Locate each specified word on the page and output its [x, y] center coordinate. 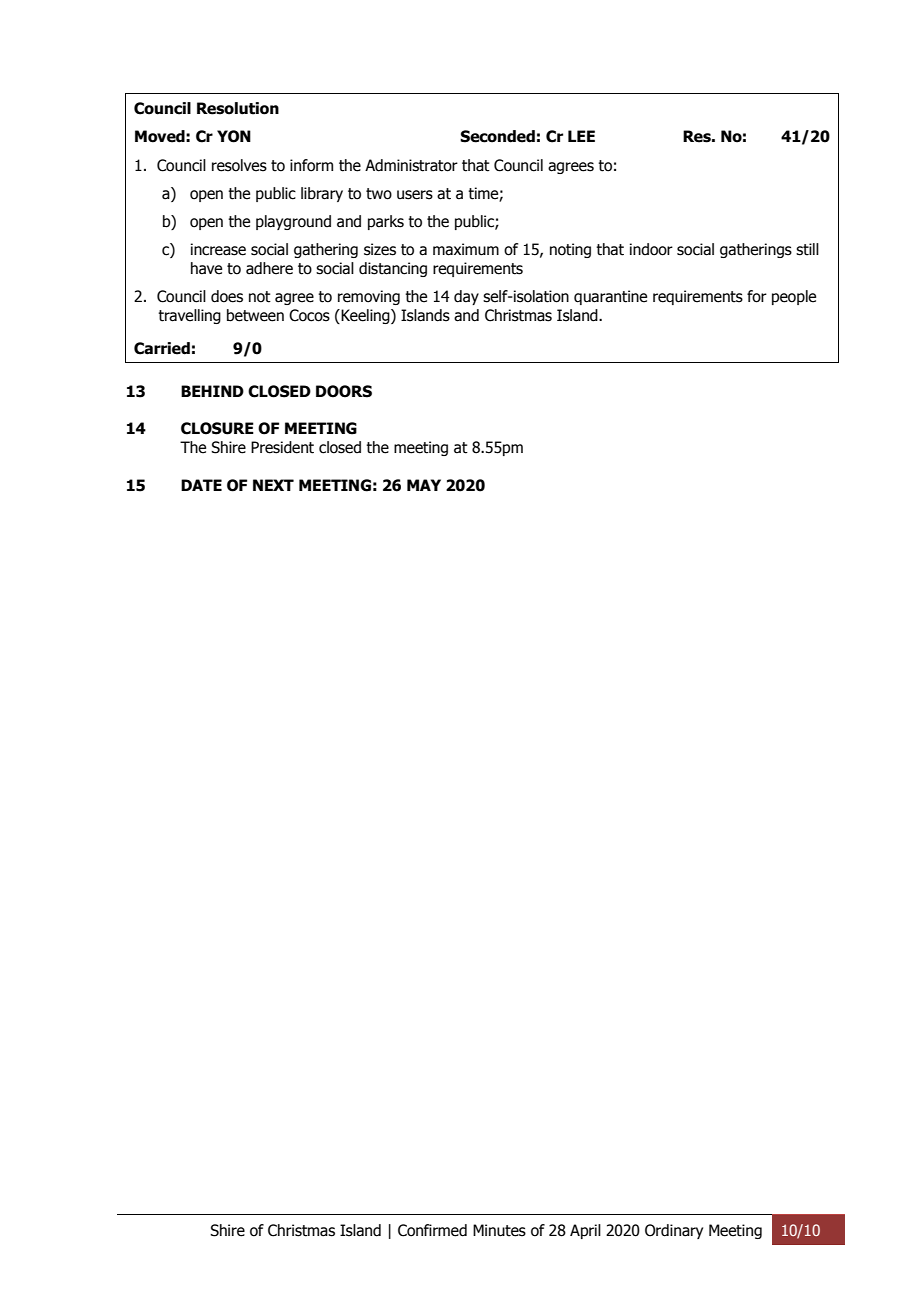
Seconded [497, 136]
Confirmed [432, 1230]
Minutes [499, 1230]
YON [234, 136]
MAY [424, 485]
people [794, 297]
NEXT [273, 485]
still [807, 249]
